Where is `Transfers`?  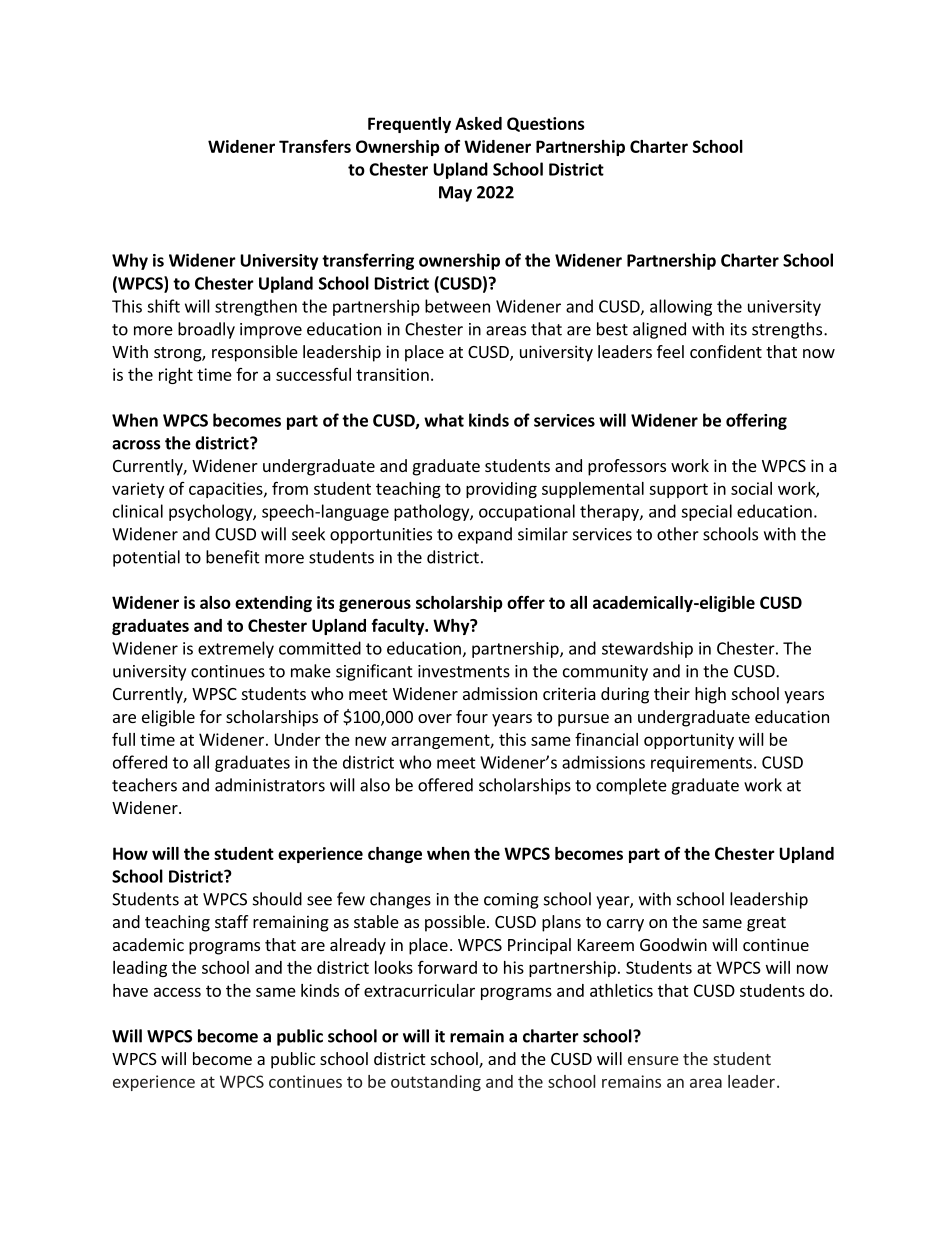
Transfers is located at coordinates (315, 146).
